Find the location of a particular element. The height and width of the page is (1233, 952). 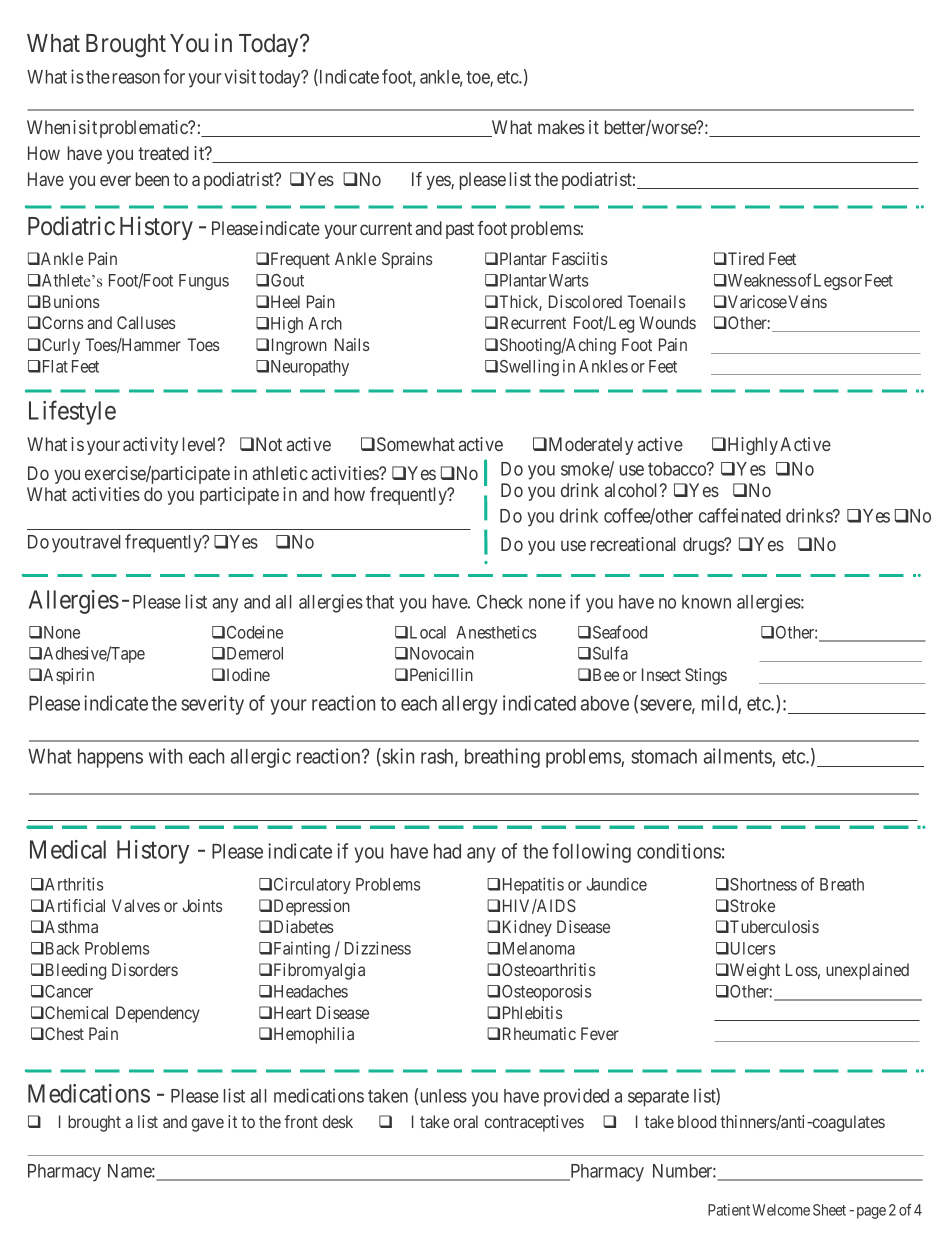

Discolored is located at coordinates (585, 301).
